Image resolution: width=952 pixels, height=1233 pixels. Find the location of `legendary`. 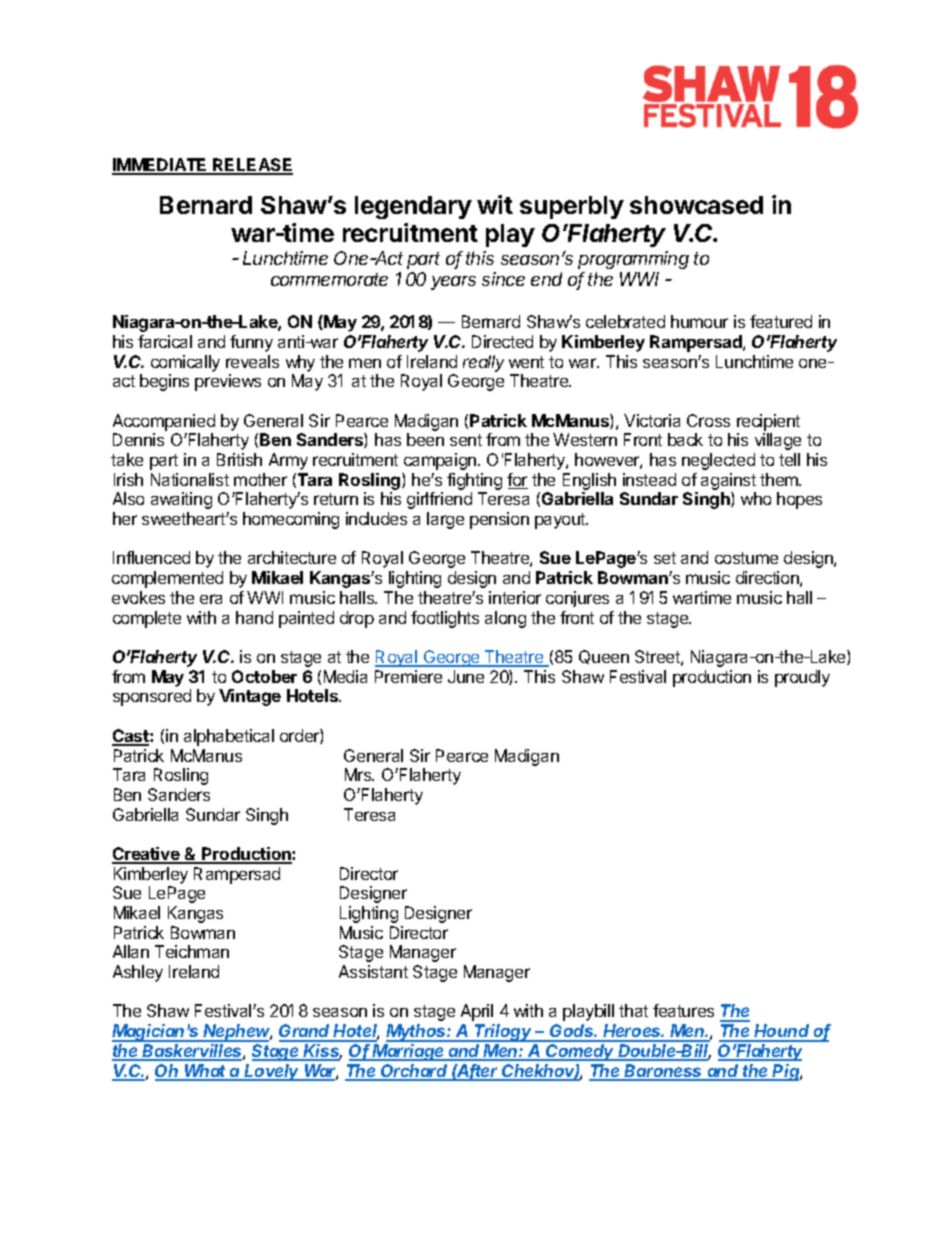

legendary is located at coordinates (413, 207).
